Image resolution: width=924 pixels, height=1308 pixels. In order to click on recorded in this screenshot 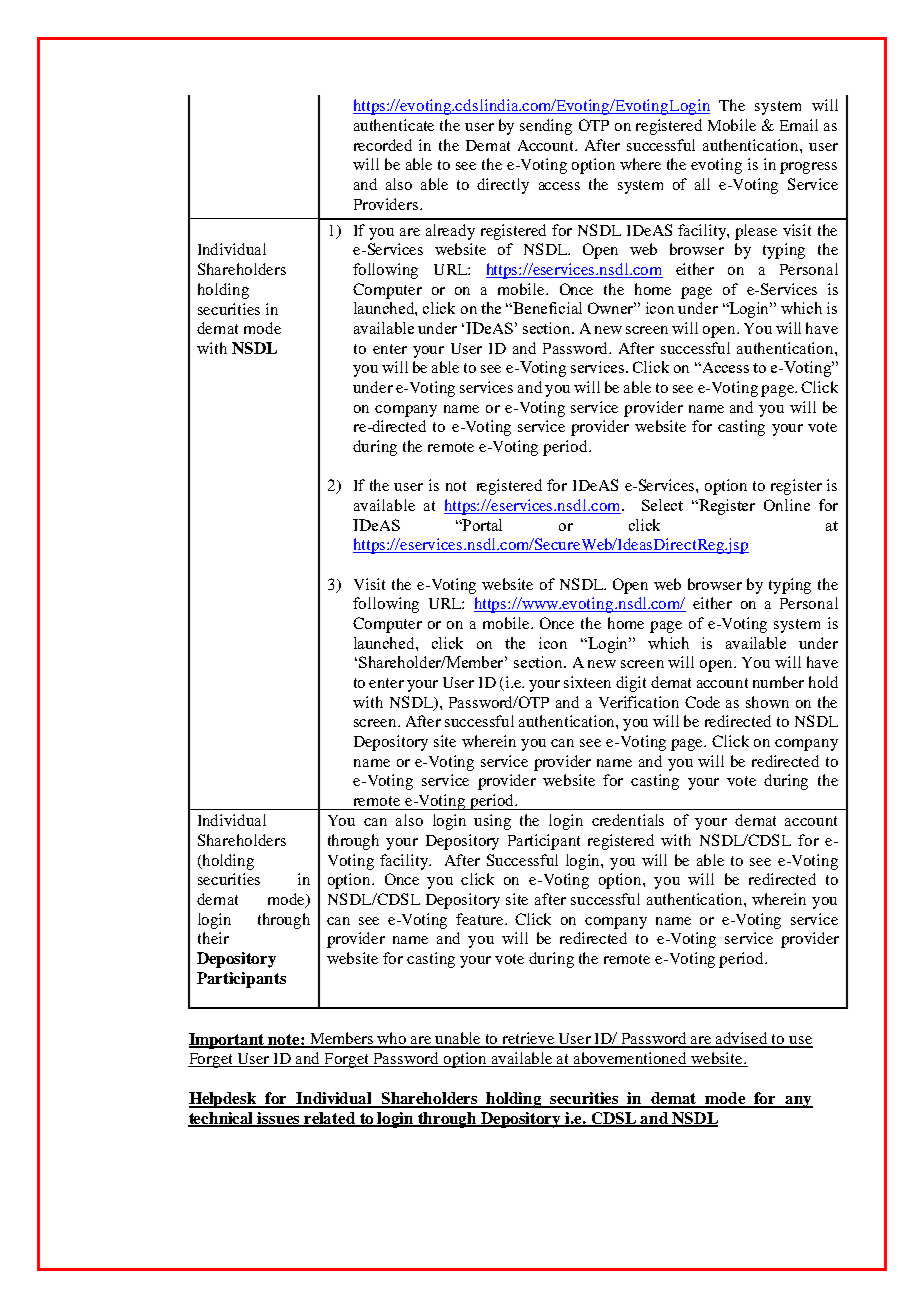, I will do `click(383, 145)`.
